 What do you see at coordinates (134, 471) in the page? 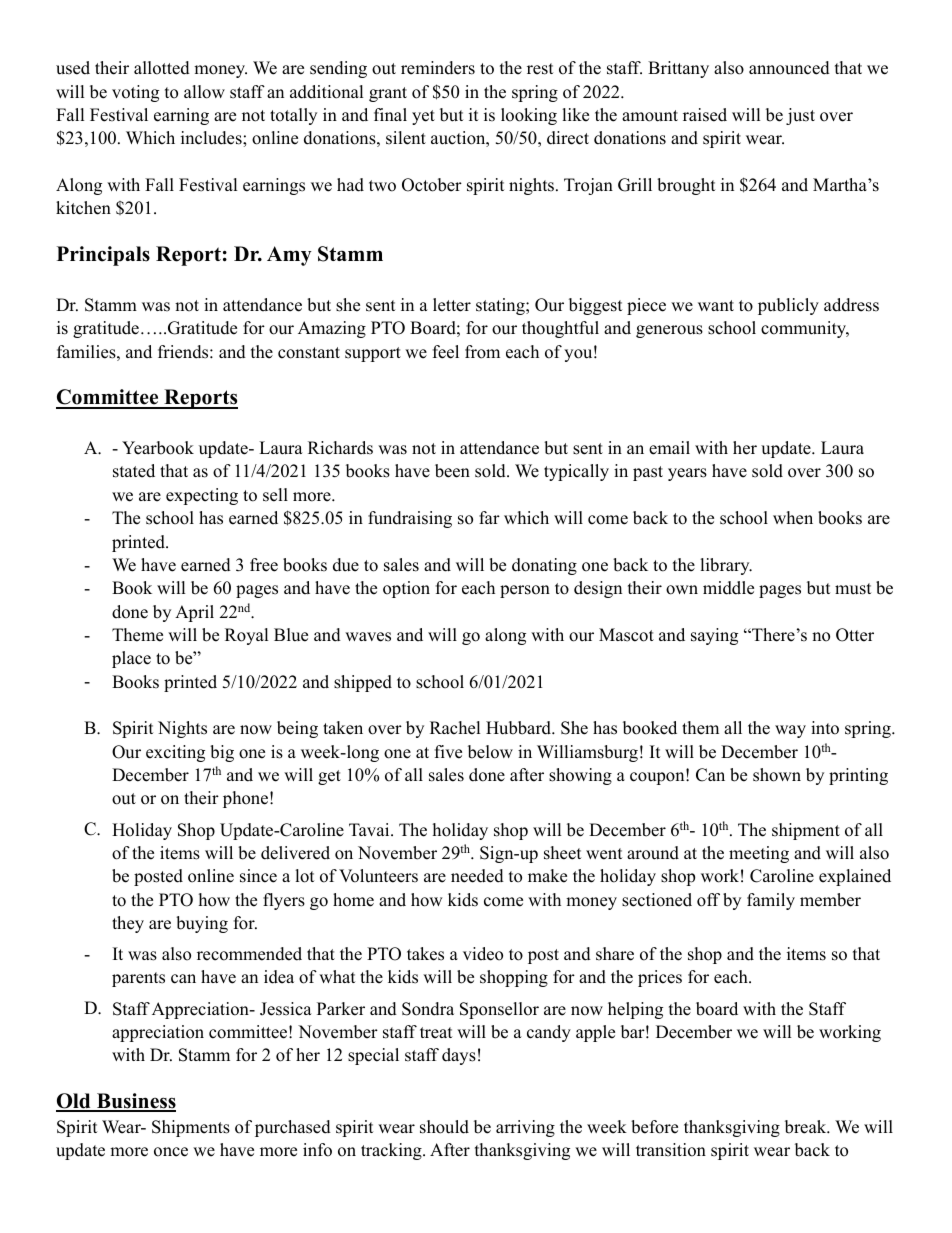
I see `stated` at bounding box center [134, 471].
